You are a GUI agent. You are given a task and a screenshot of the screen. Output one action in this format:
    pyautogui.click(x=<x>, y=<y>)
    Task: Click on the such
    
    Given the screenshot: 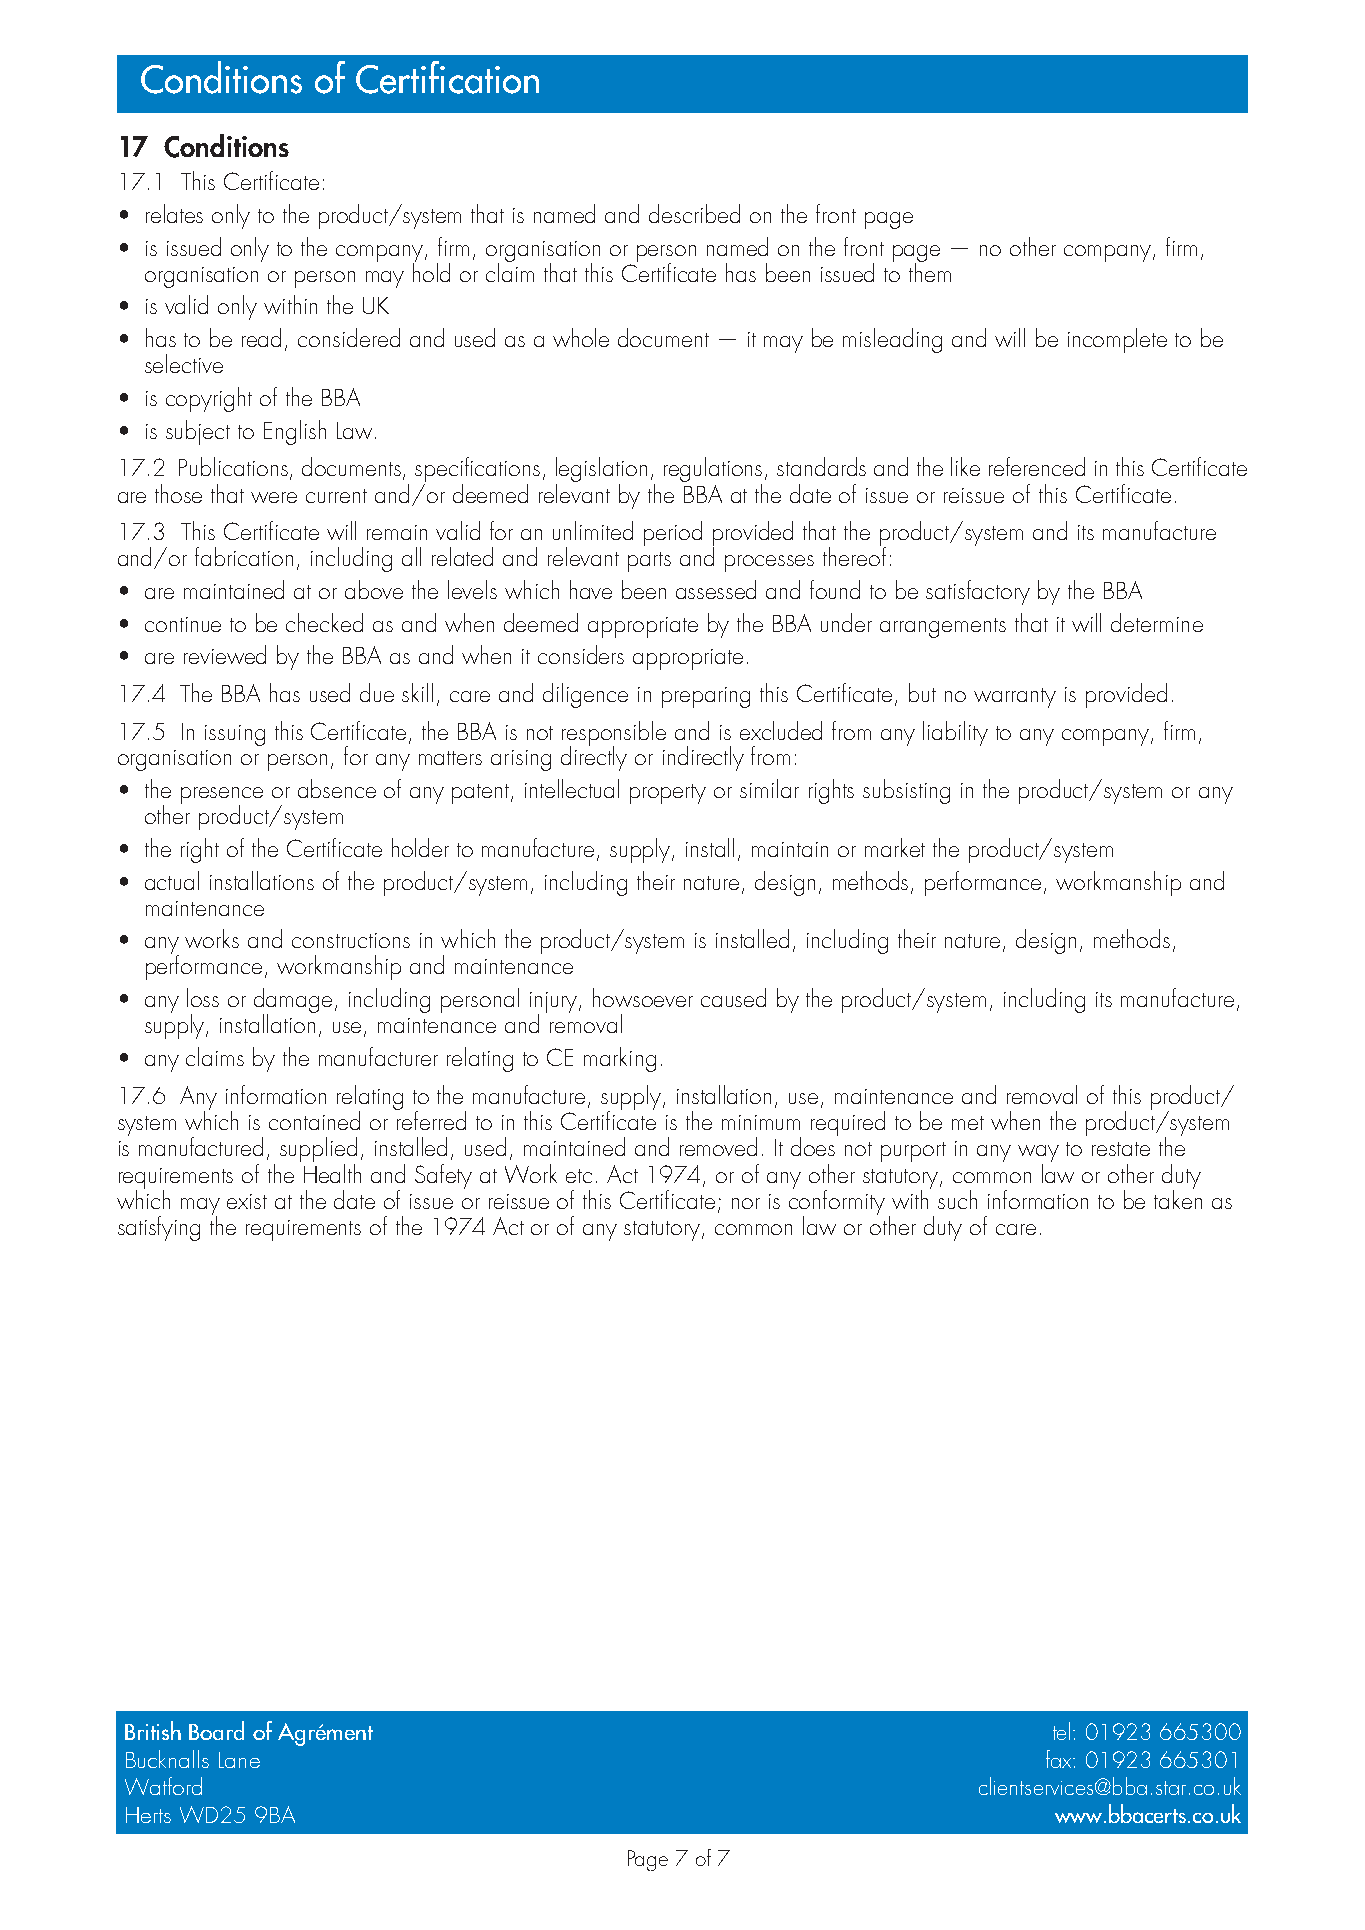 What is the action you would take?
    pyautogui.click(x=957, y=1199)
